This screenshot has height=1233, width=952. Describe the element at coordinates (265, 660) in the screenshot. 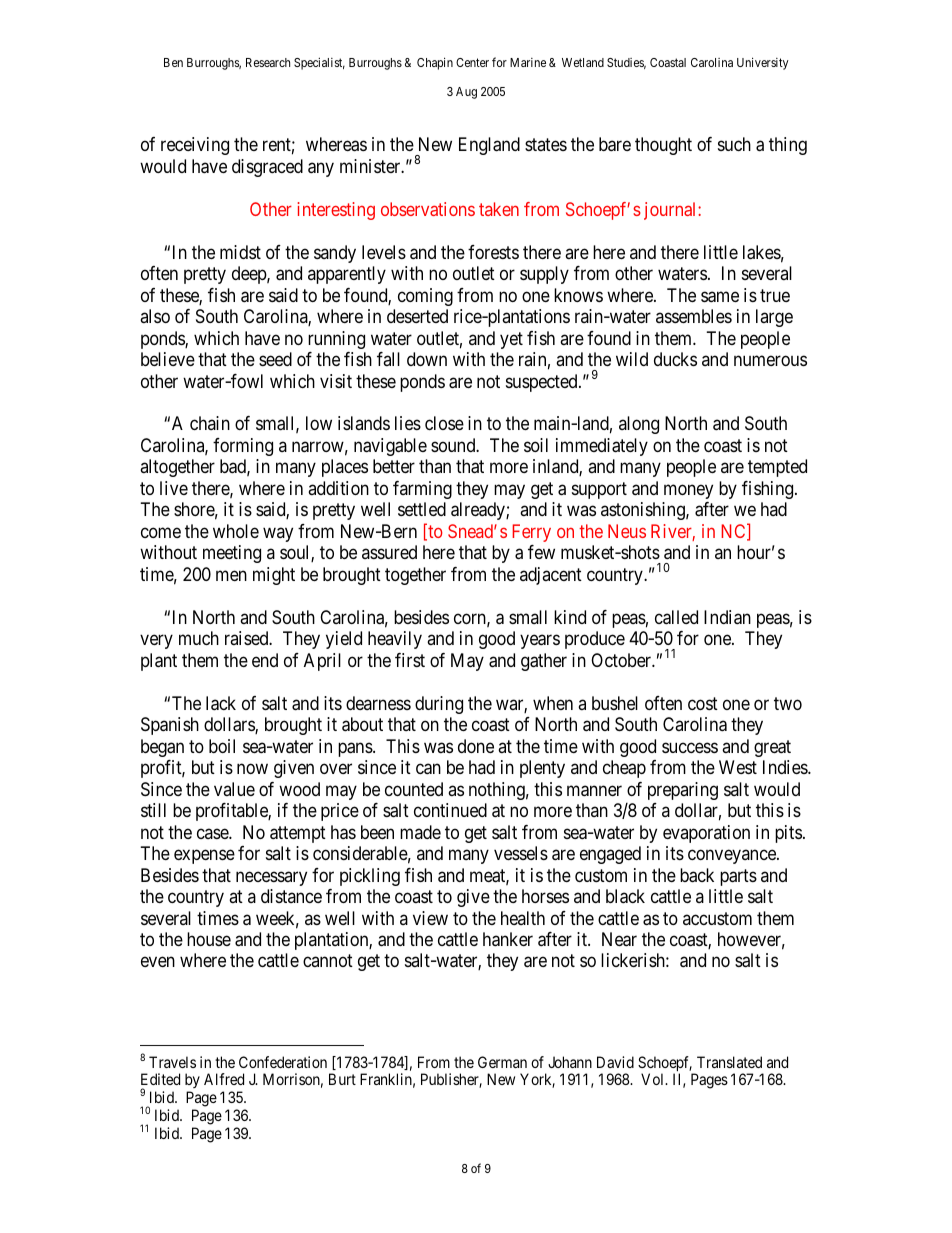

I see `end` at that location.
